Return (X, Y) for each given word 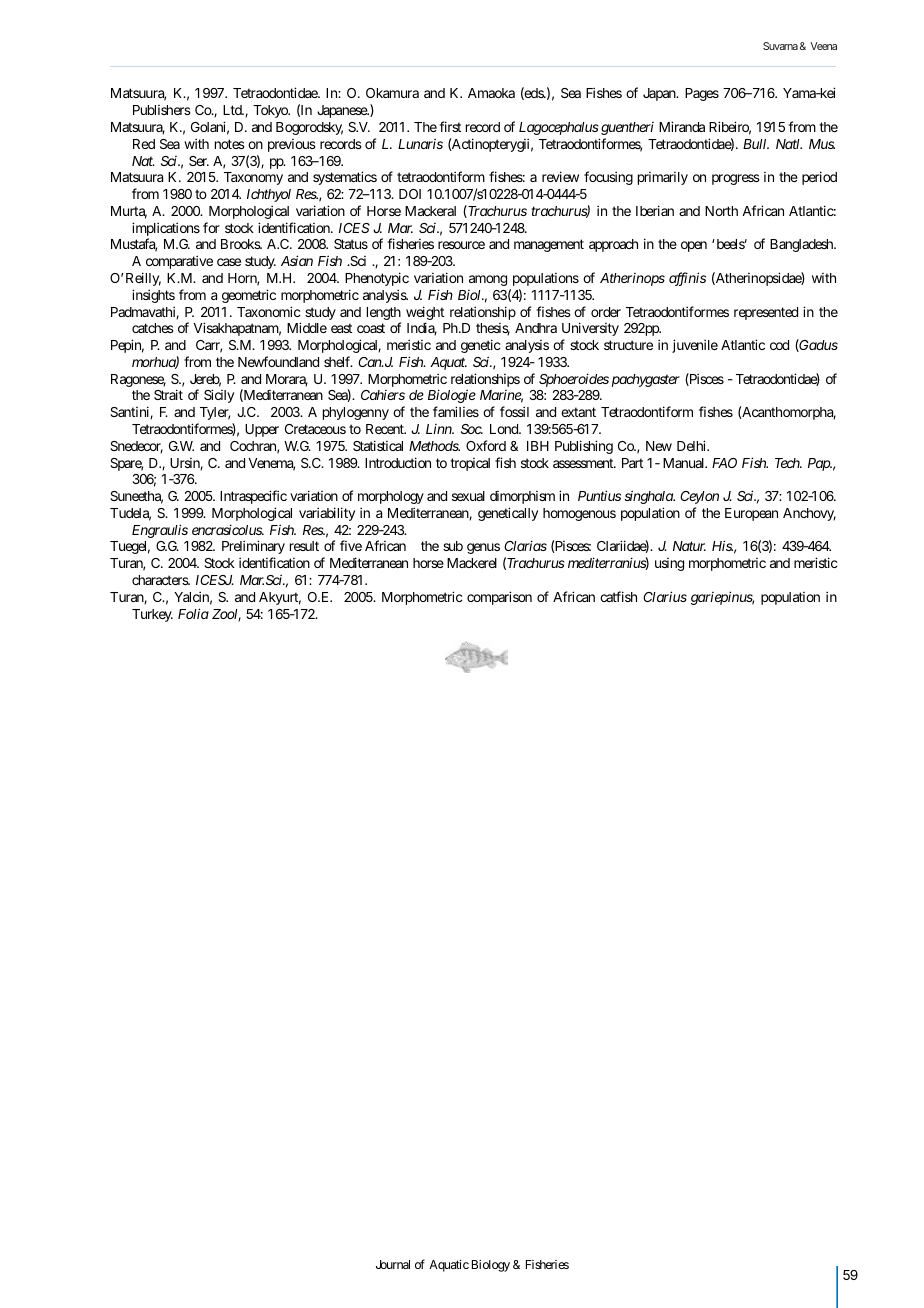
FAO (724, 463)
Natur (689, 546)
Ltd (233, 110)
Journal (393, 1264)
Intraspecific (253, 497)
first (450, 126)
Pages (702, 94)
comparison (499, 598)
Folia (193, 613)
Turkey (152, 615)
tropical (470, 464)
